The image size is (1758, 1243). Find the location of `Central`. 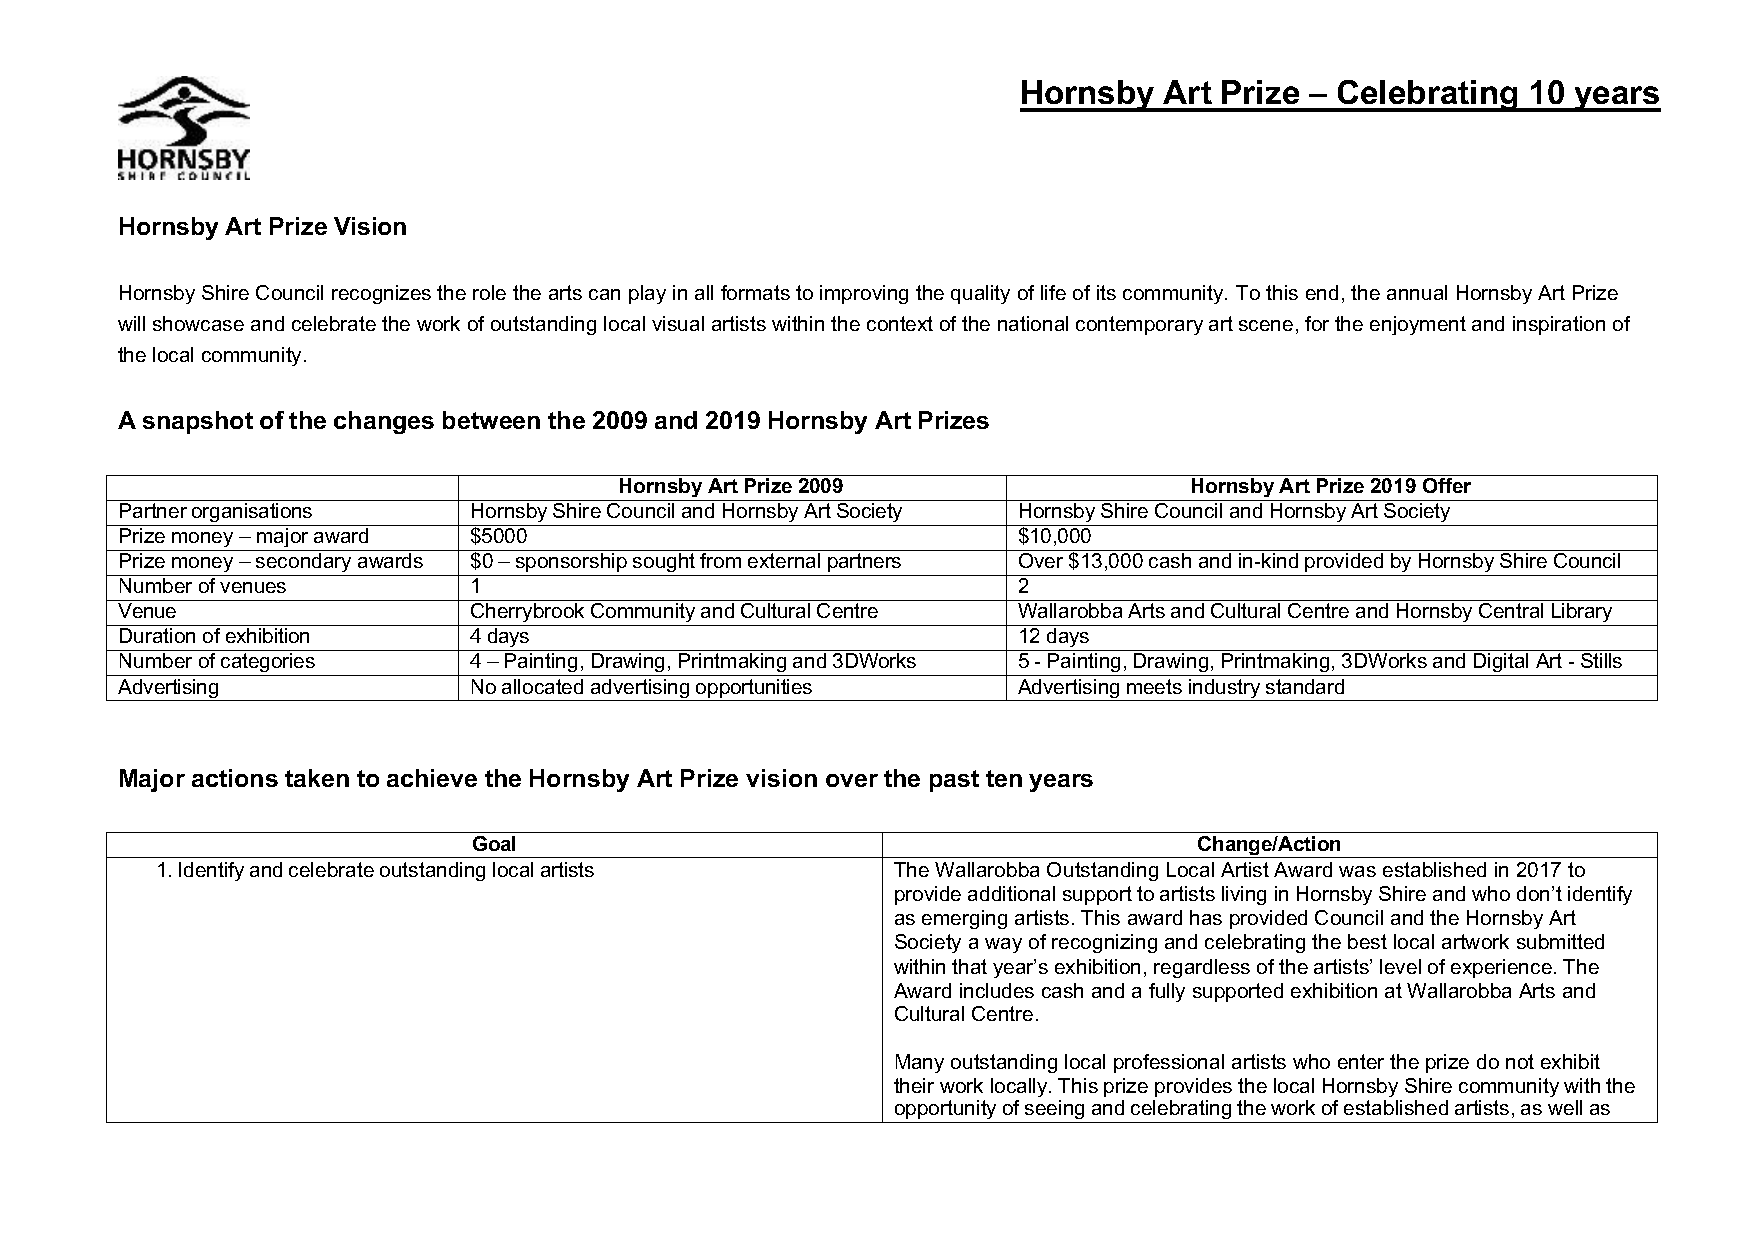

Central is located at coordinates (1511, 610).
